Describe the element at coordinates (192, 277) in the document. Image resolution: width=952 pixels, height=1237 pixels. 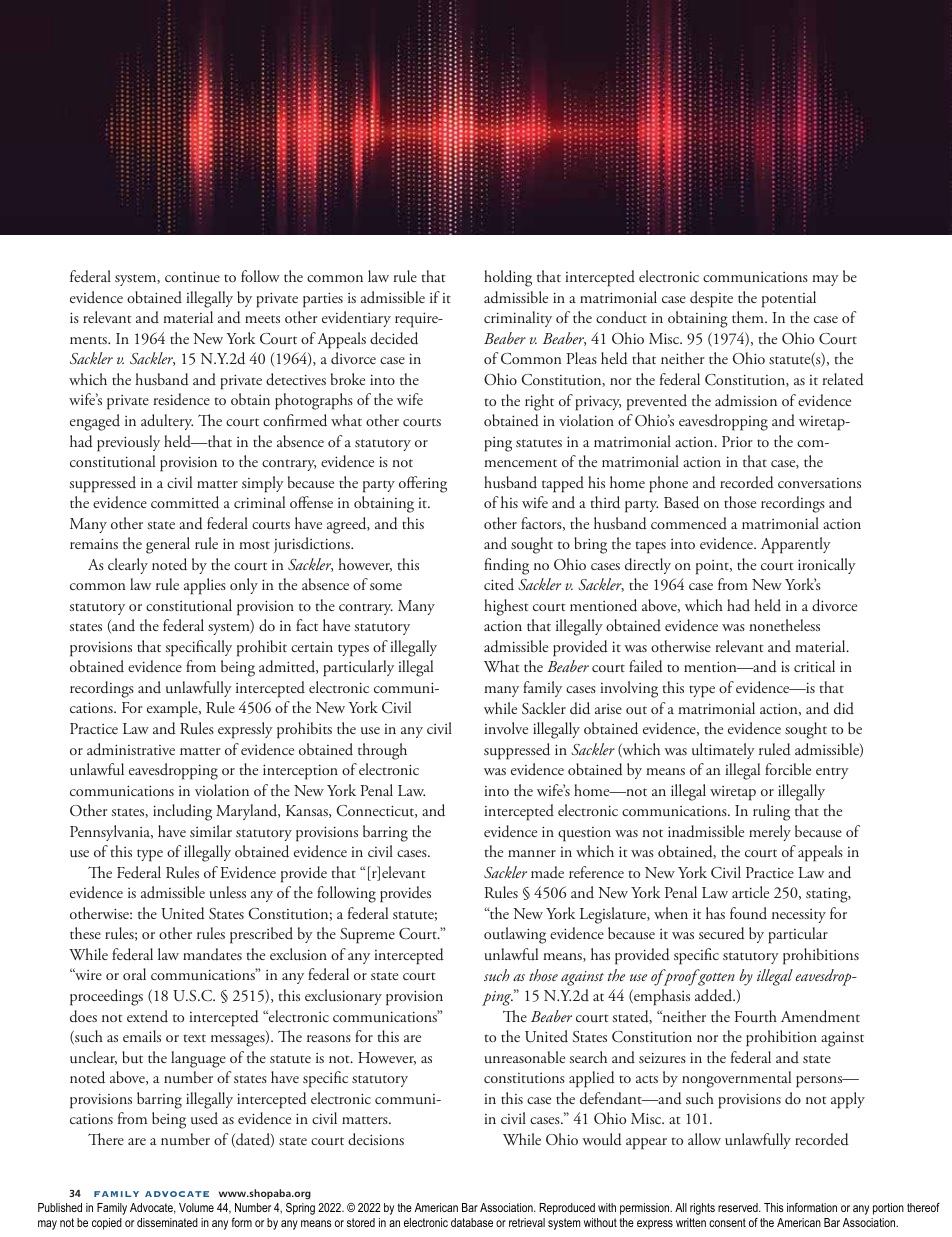
I see `continue` at that location.
